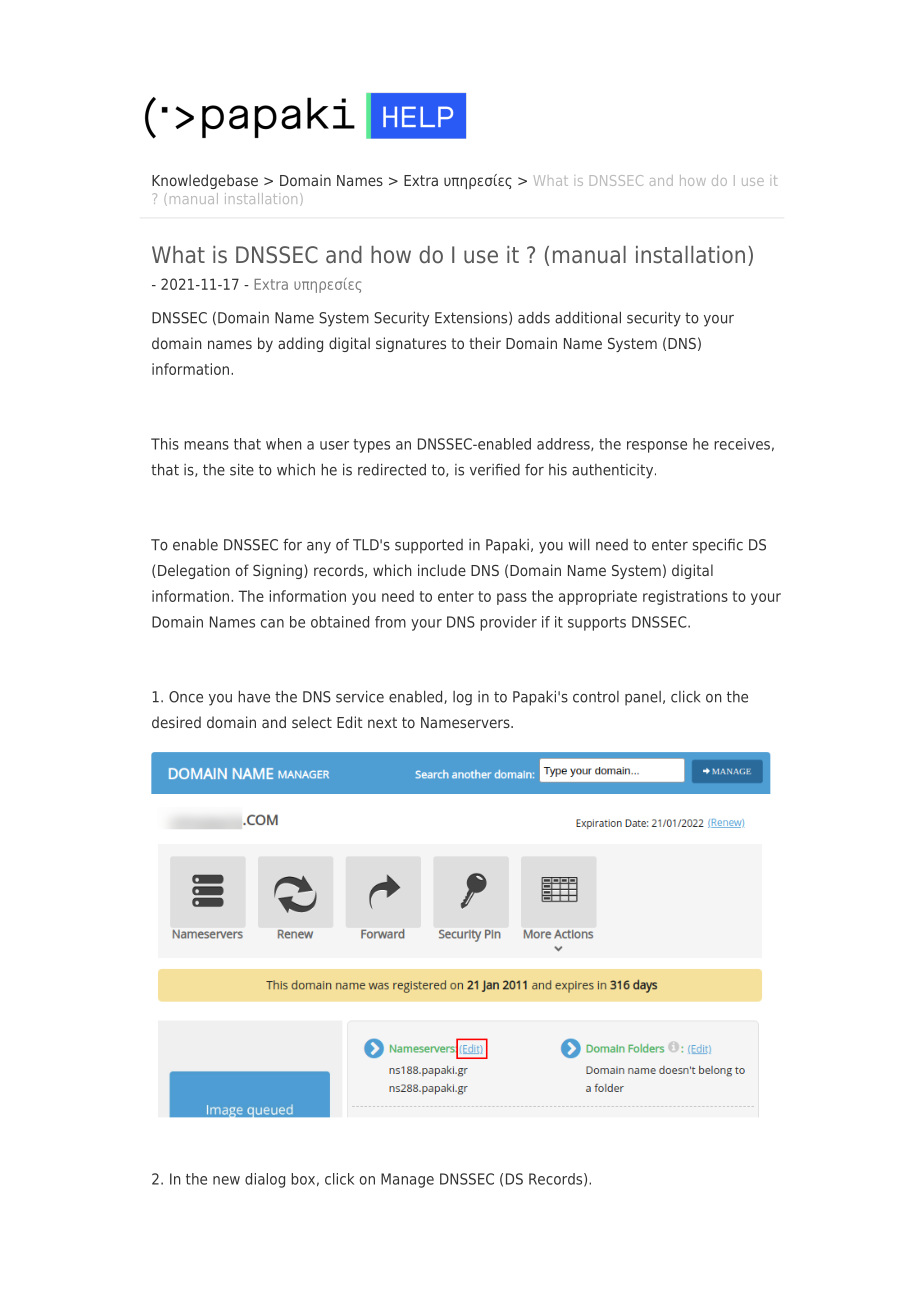  What do you see at coordinates (205, 181) in the screenshot?
I see `Knowledgebase` at bounding box center [205, 181].
